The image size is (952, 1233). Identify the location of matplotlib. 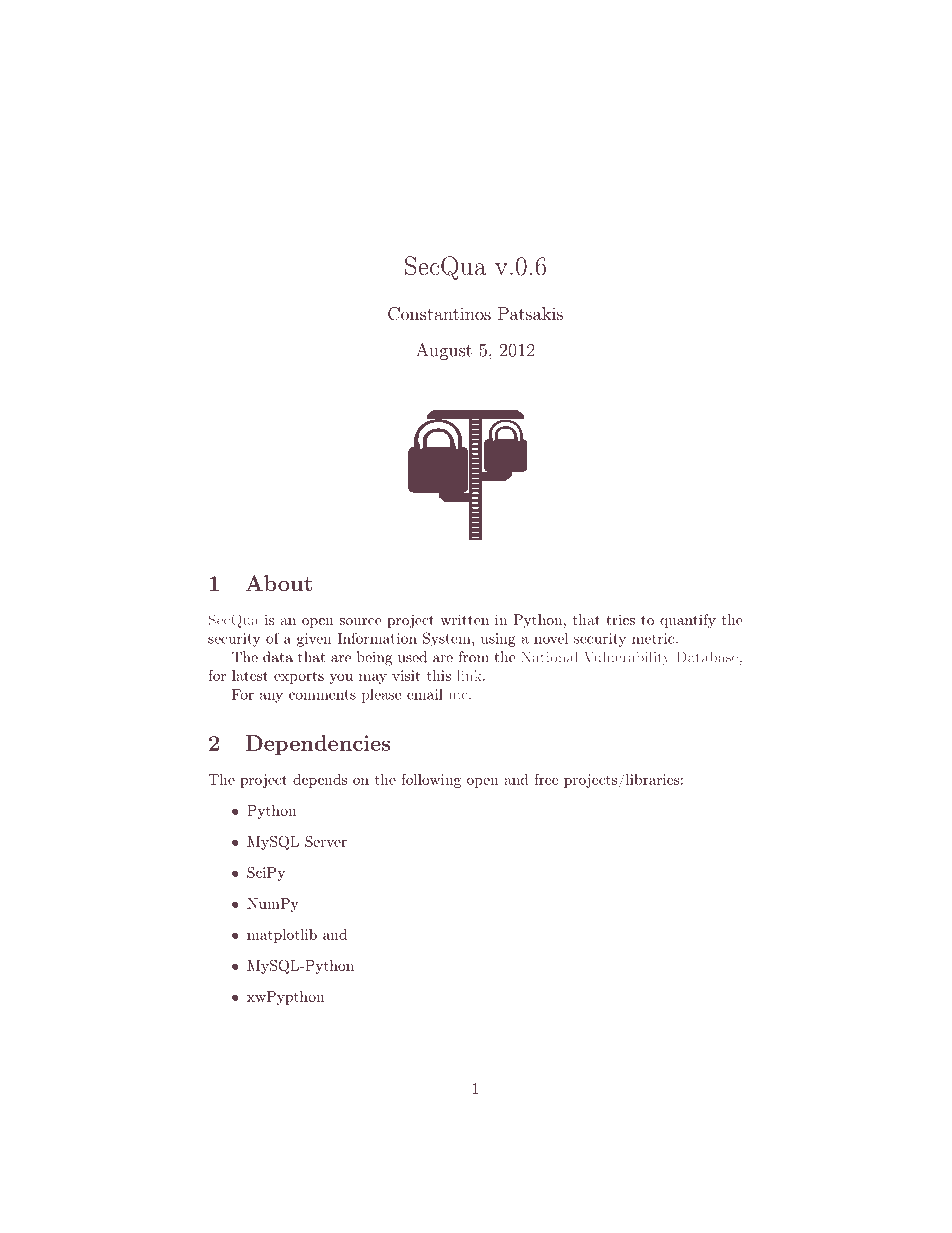
(282, 936).
